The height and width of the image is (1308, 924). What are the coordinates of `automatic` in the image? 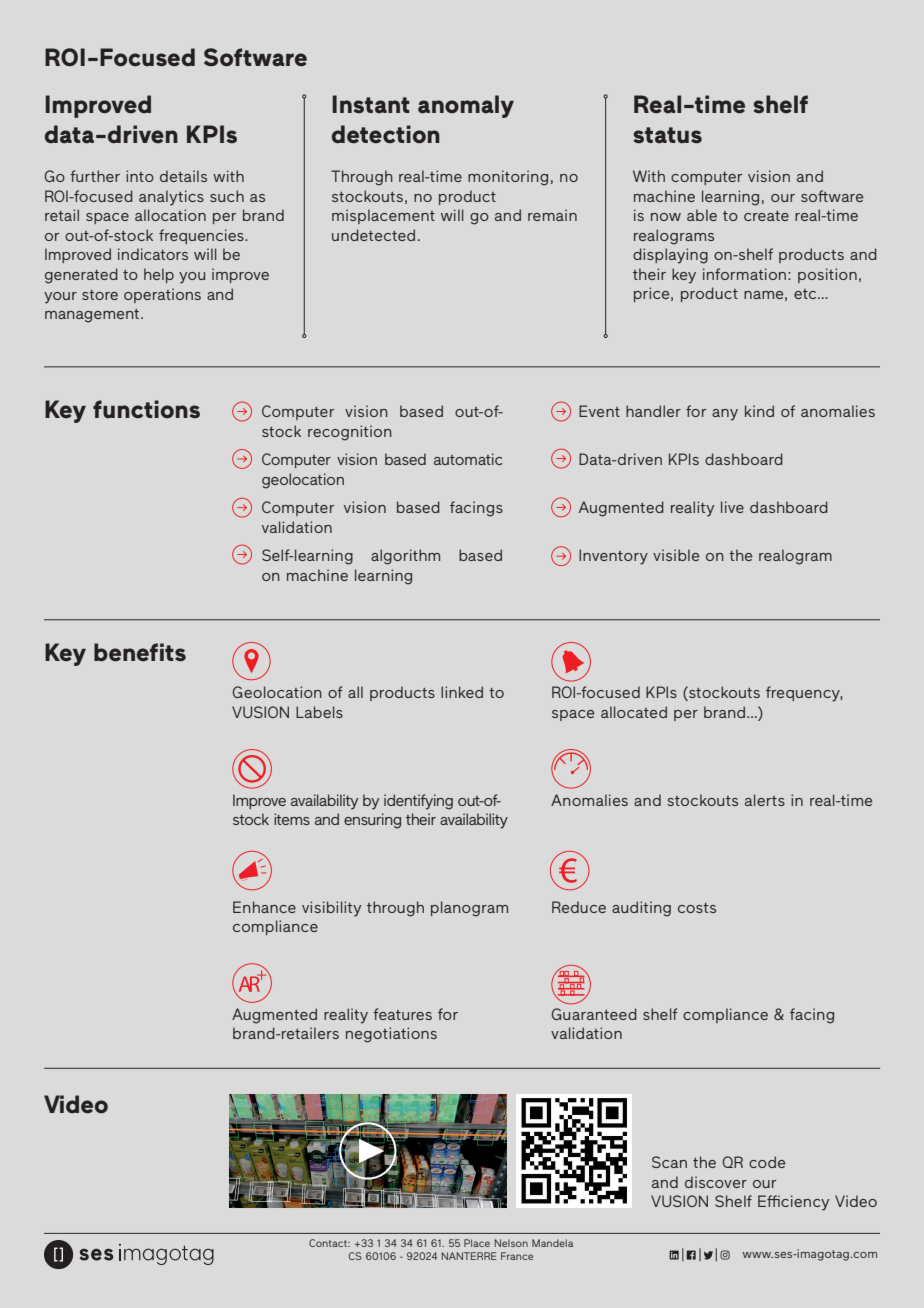 It's located at (468, 459).
